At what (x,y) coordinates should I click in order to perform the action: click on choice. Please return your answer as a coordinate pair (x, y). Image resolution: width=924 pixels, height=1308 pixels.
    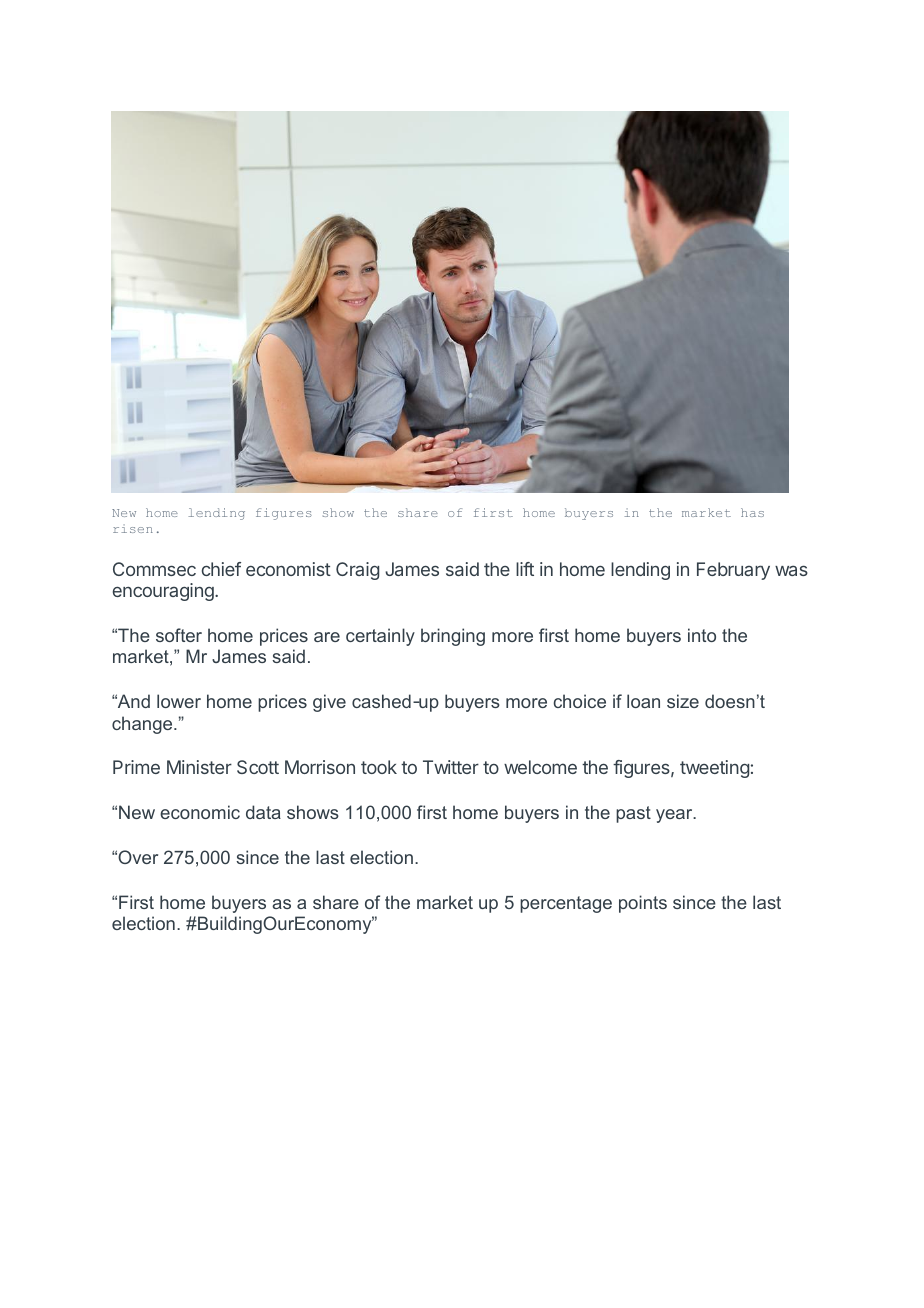
    Looking at the image, I should click on (580, 701).
